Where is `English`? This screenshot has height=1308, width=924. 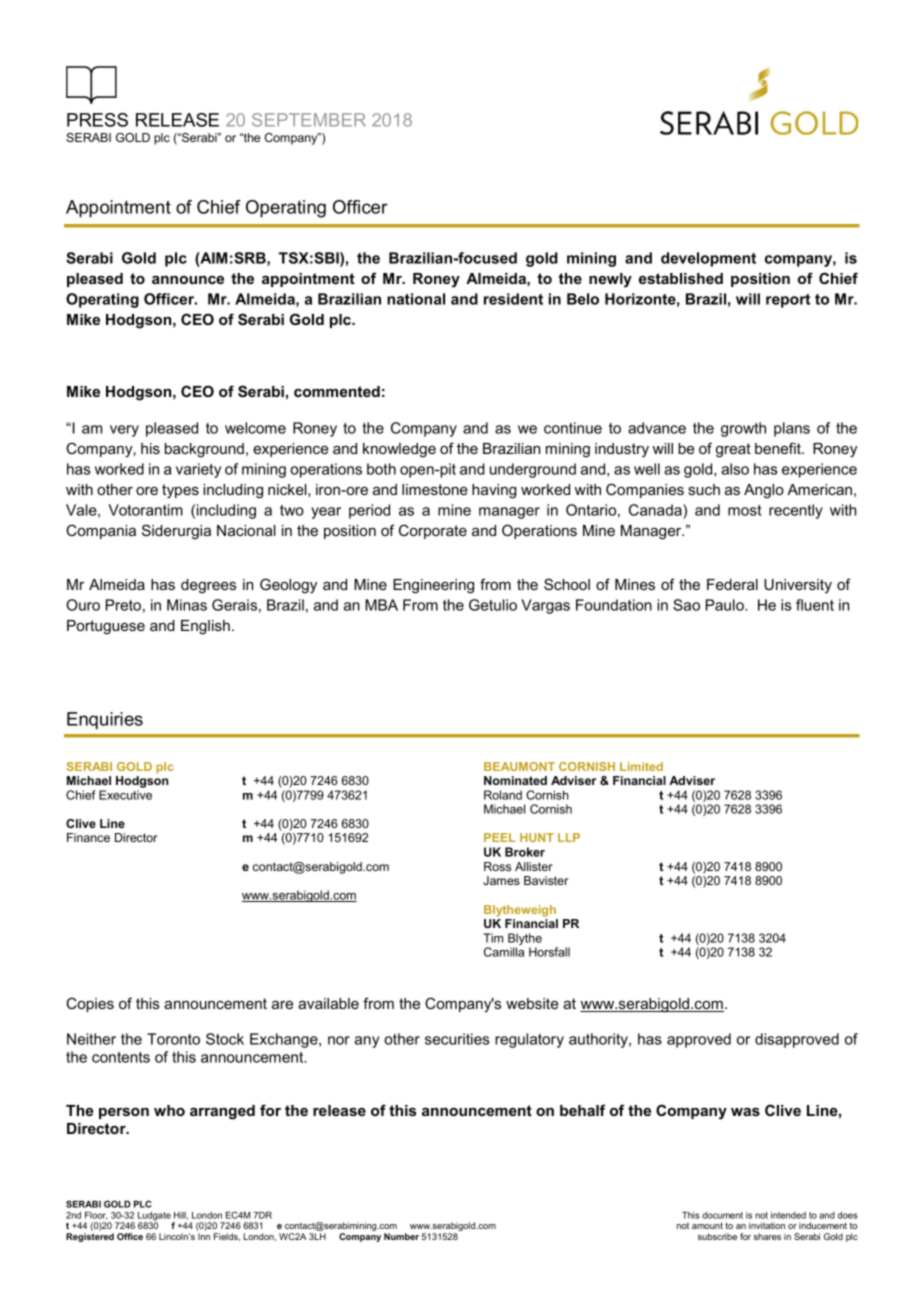 English is located at coordinates (205, 627).
